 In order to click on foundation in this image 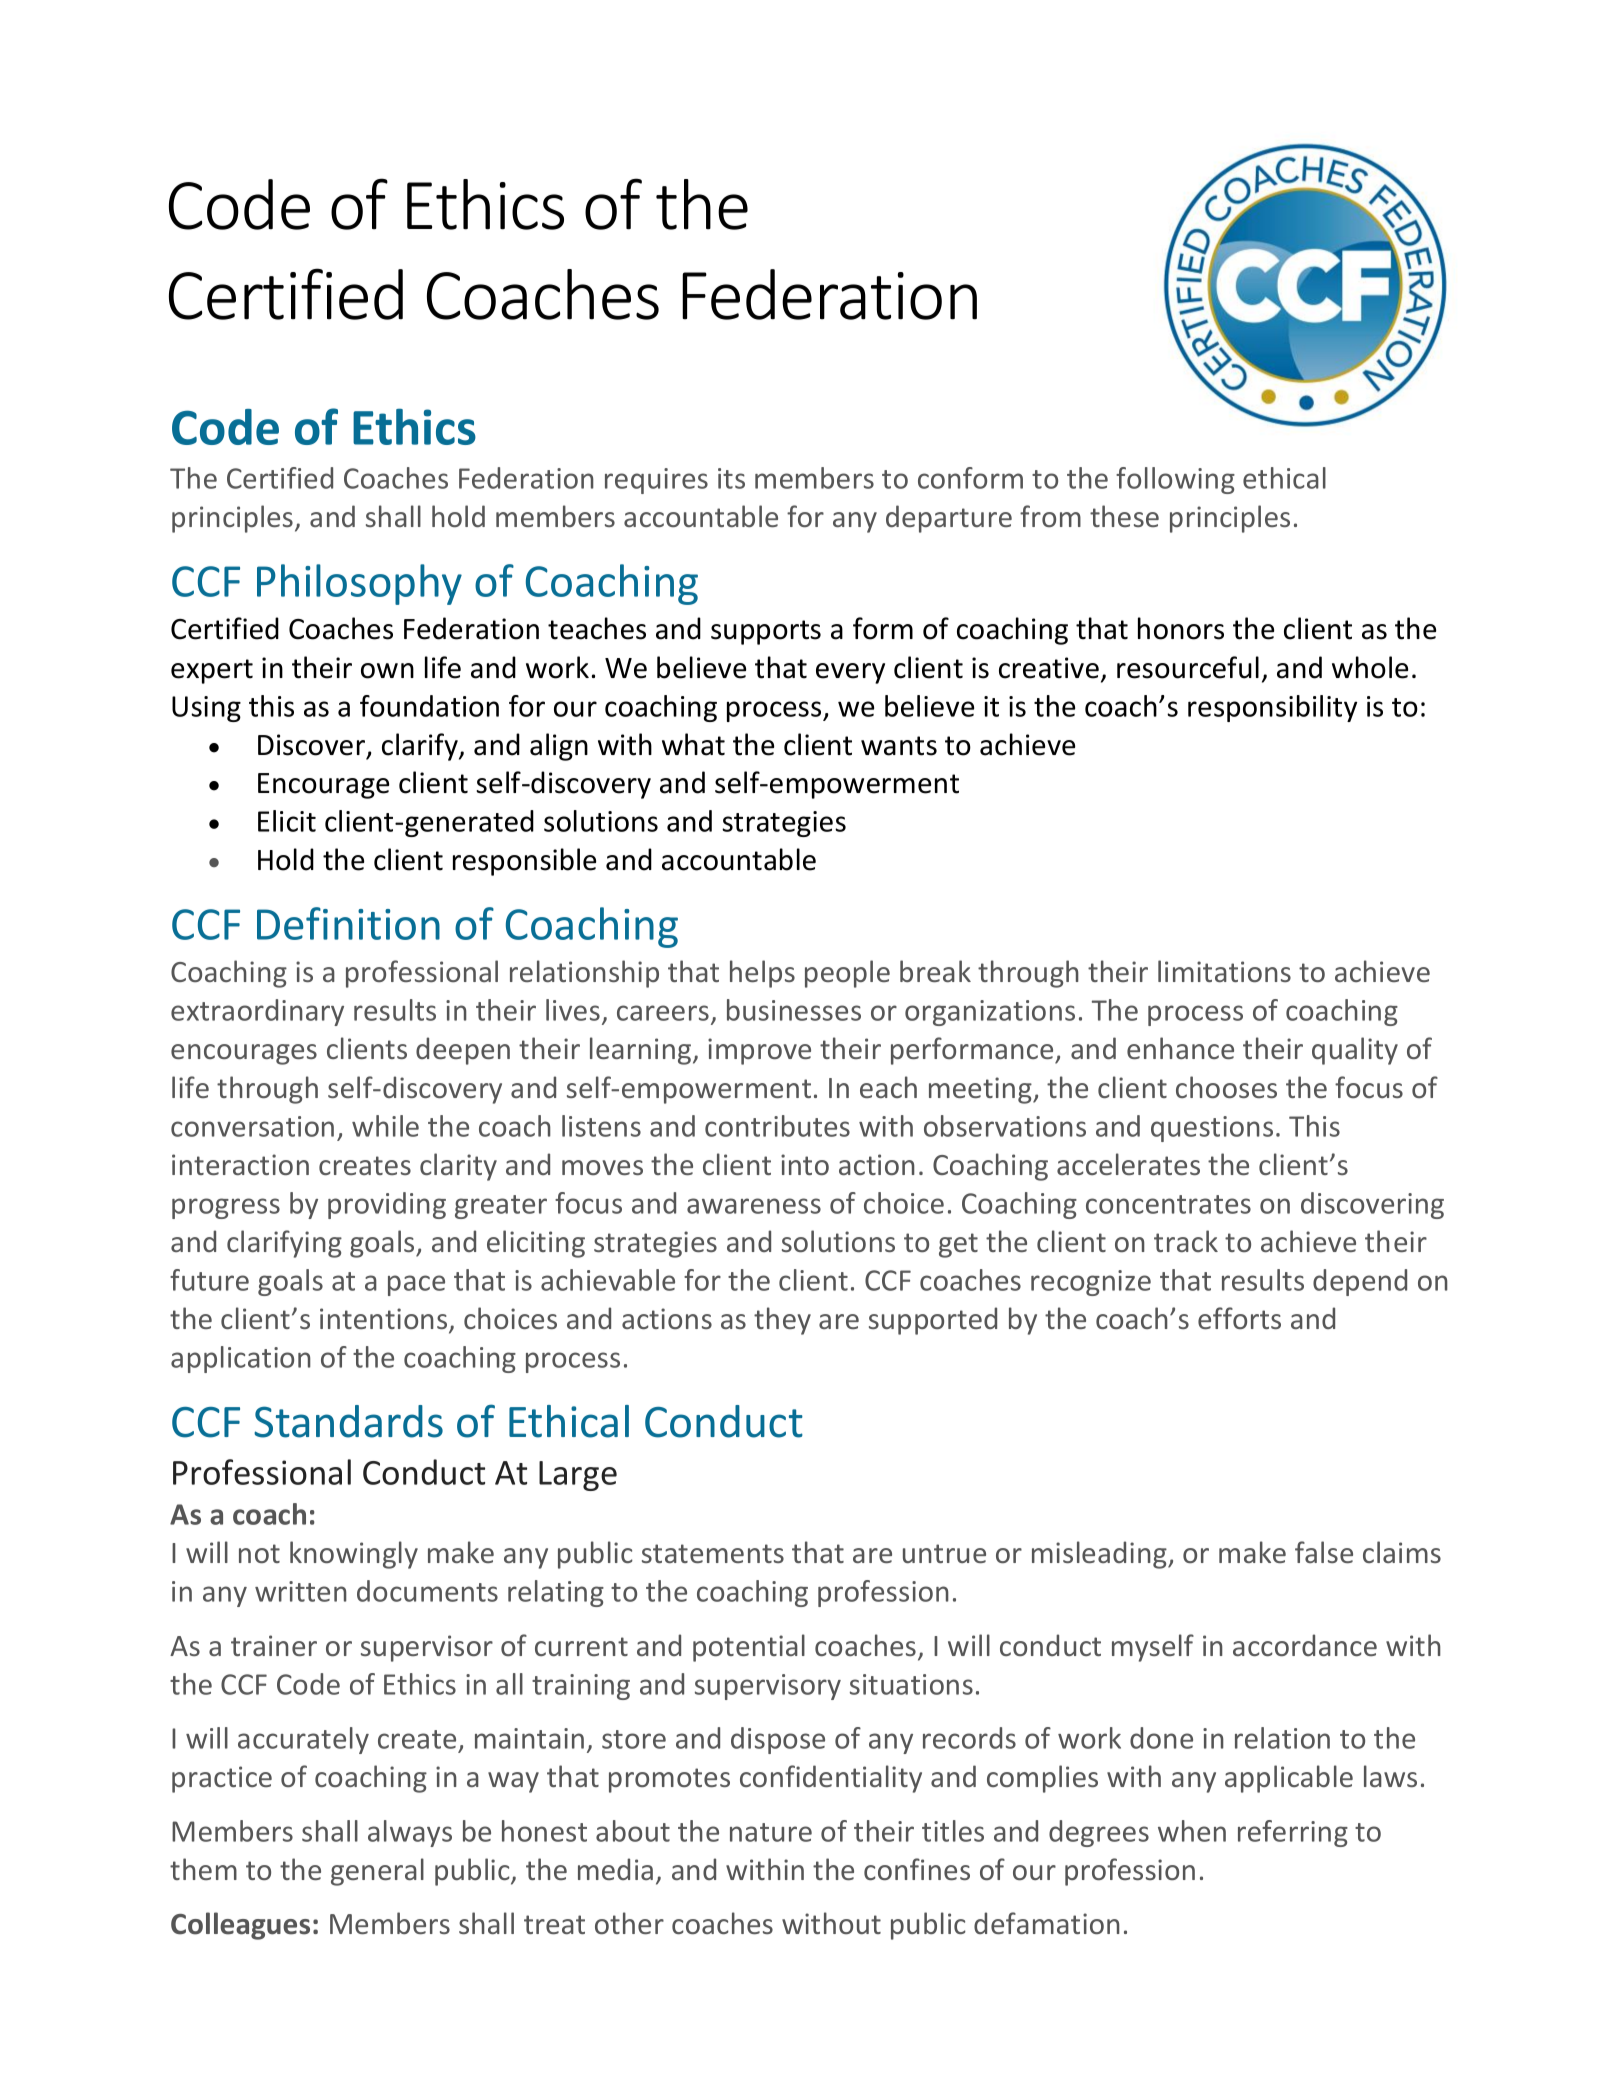, I will do `click(429, 706)`.
